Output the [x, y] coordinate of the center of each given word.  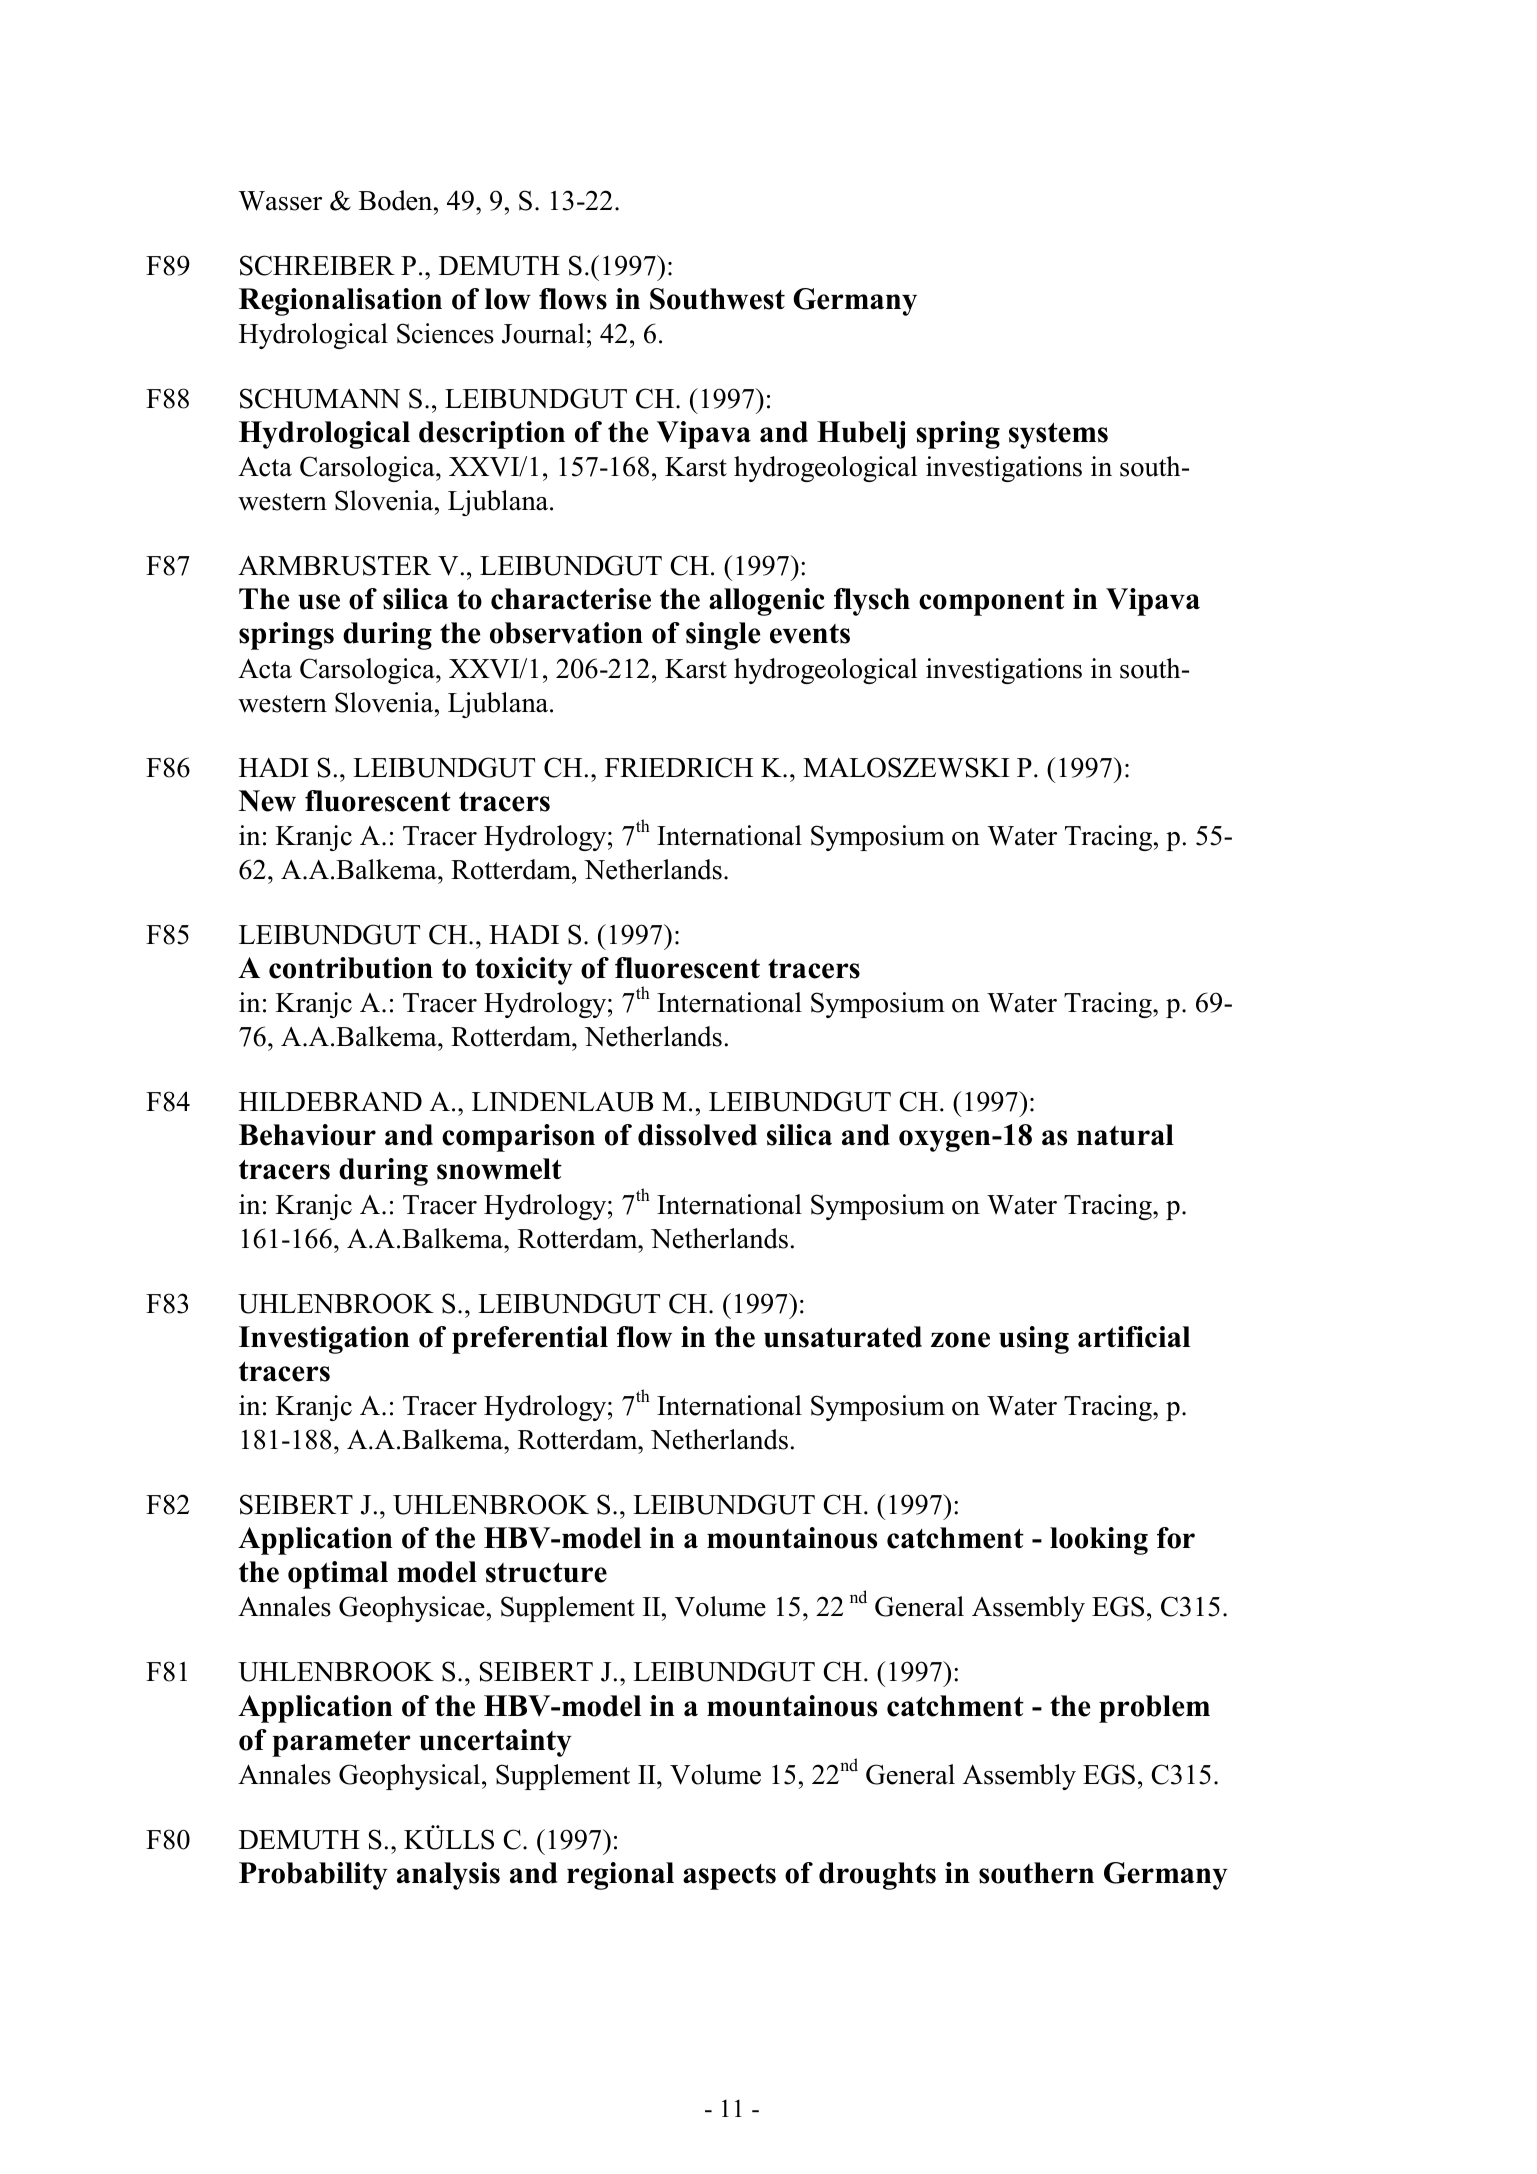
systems [1058, 436]
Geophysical [411, 1777]
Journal [543, 333]
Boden [397, 200]
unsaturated [843, 1337]
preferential [530, 1340]
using [1034, 1340]
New [267, 801]
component [992, 603]
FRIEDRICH [679, 767]
